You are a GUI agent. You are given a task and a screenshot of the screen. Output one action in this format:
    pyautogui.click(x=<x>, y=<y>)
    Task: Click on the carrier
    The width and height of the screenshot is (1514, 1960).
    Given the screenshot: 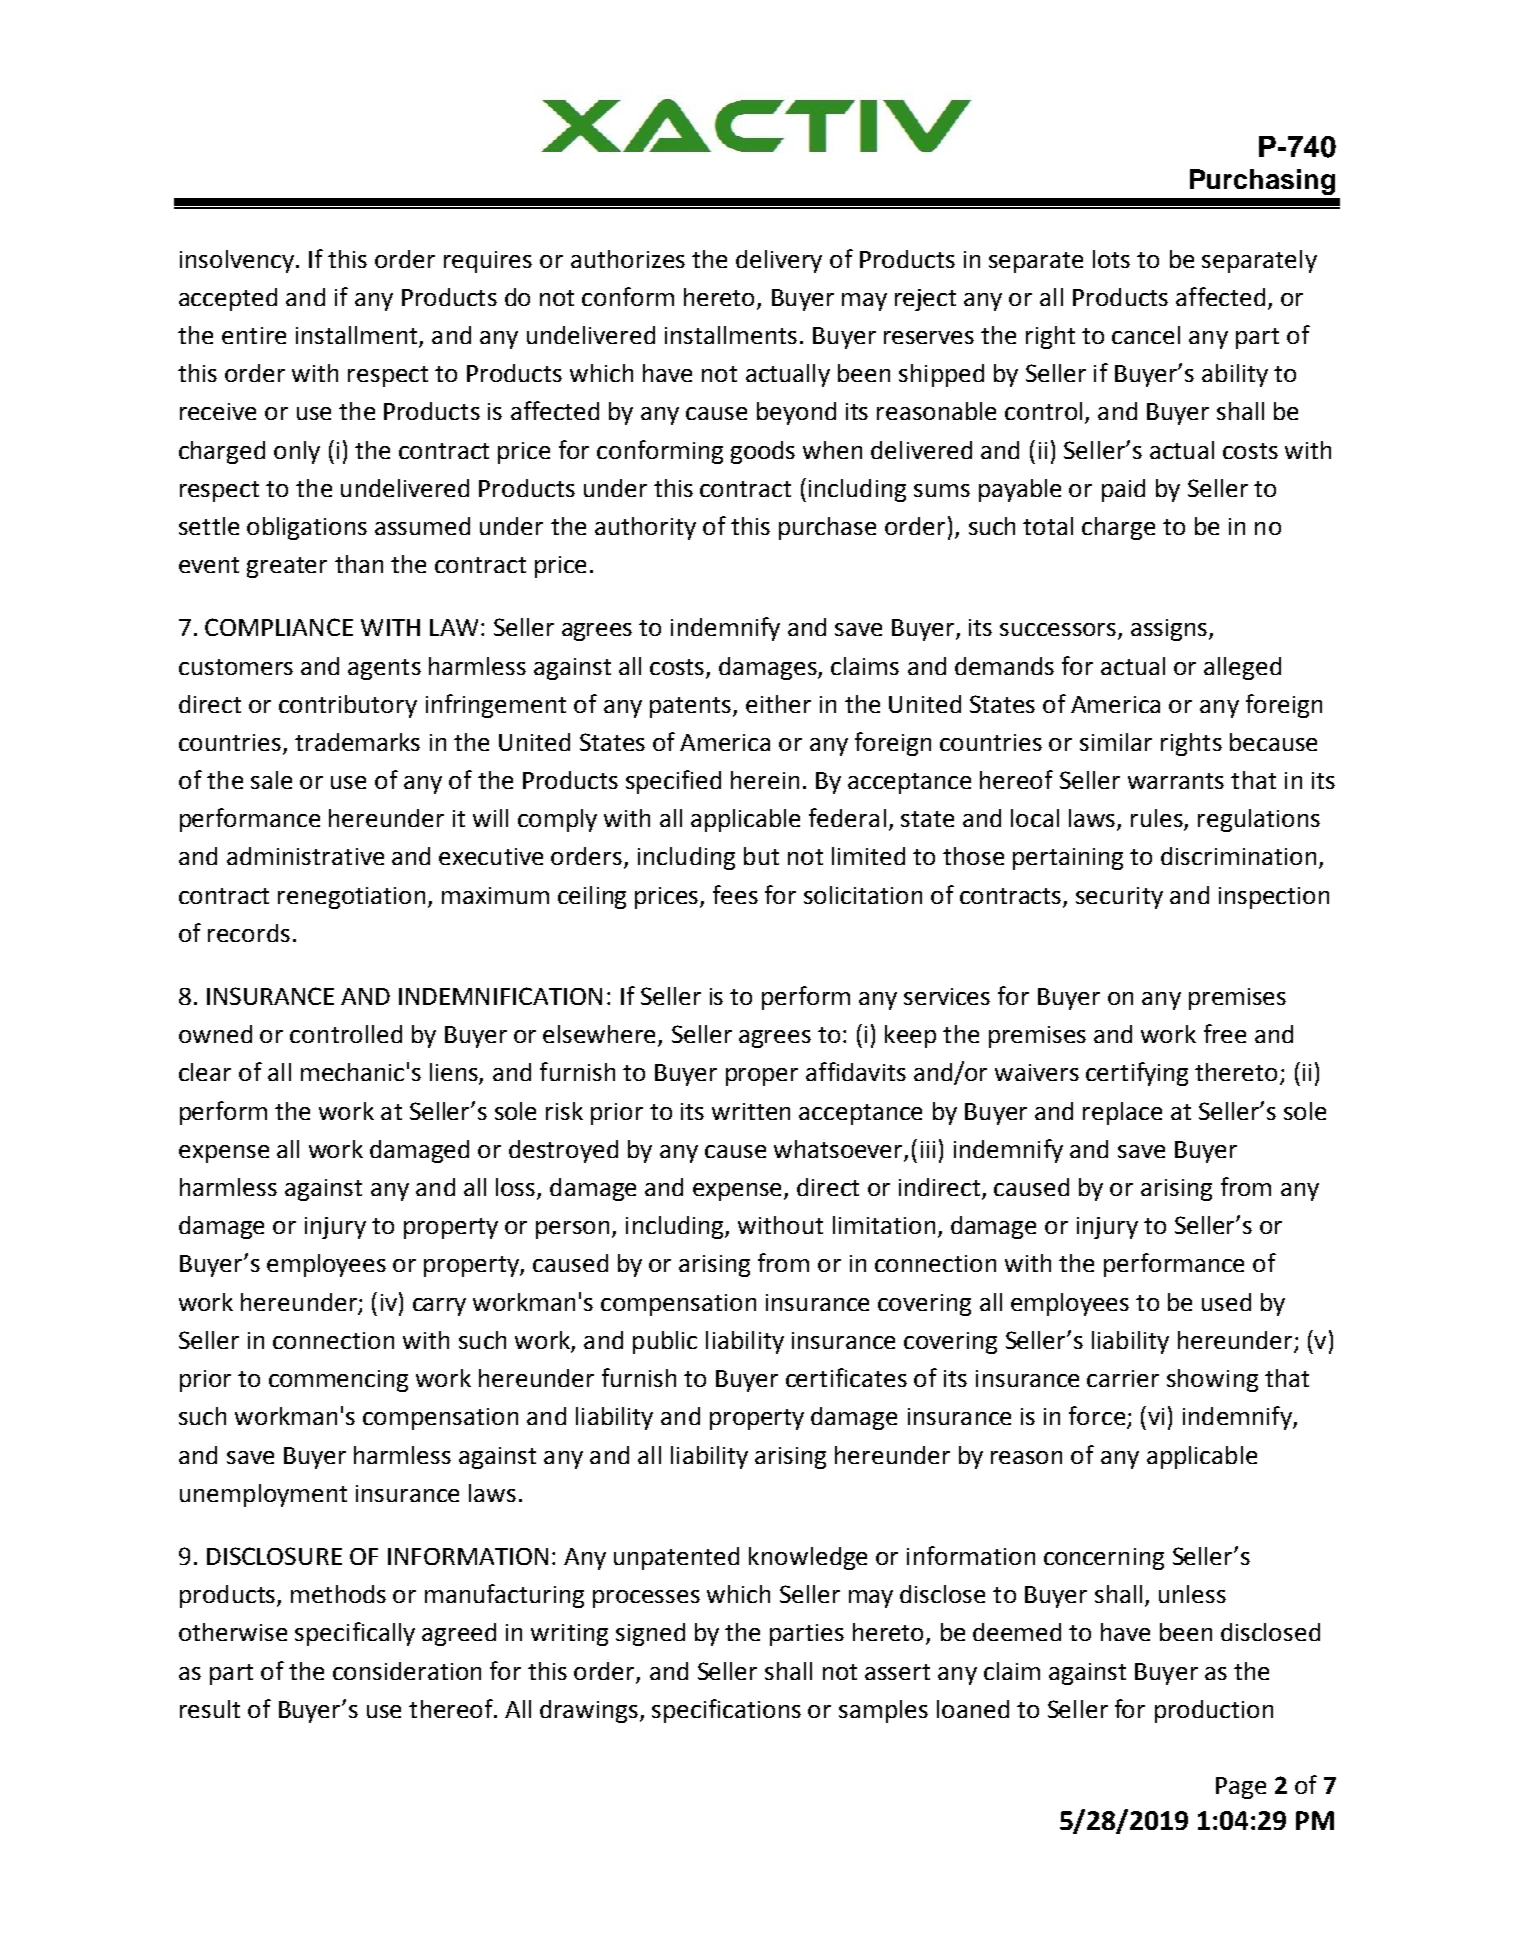 What is the action you would take?
    pyautogui.click(x=1123, y=1378)
